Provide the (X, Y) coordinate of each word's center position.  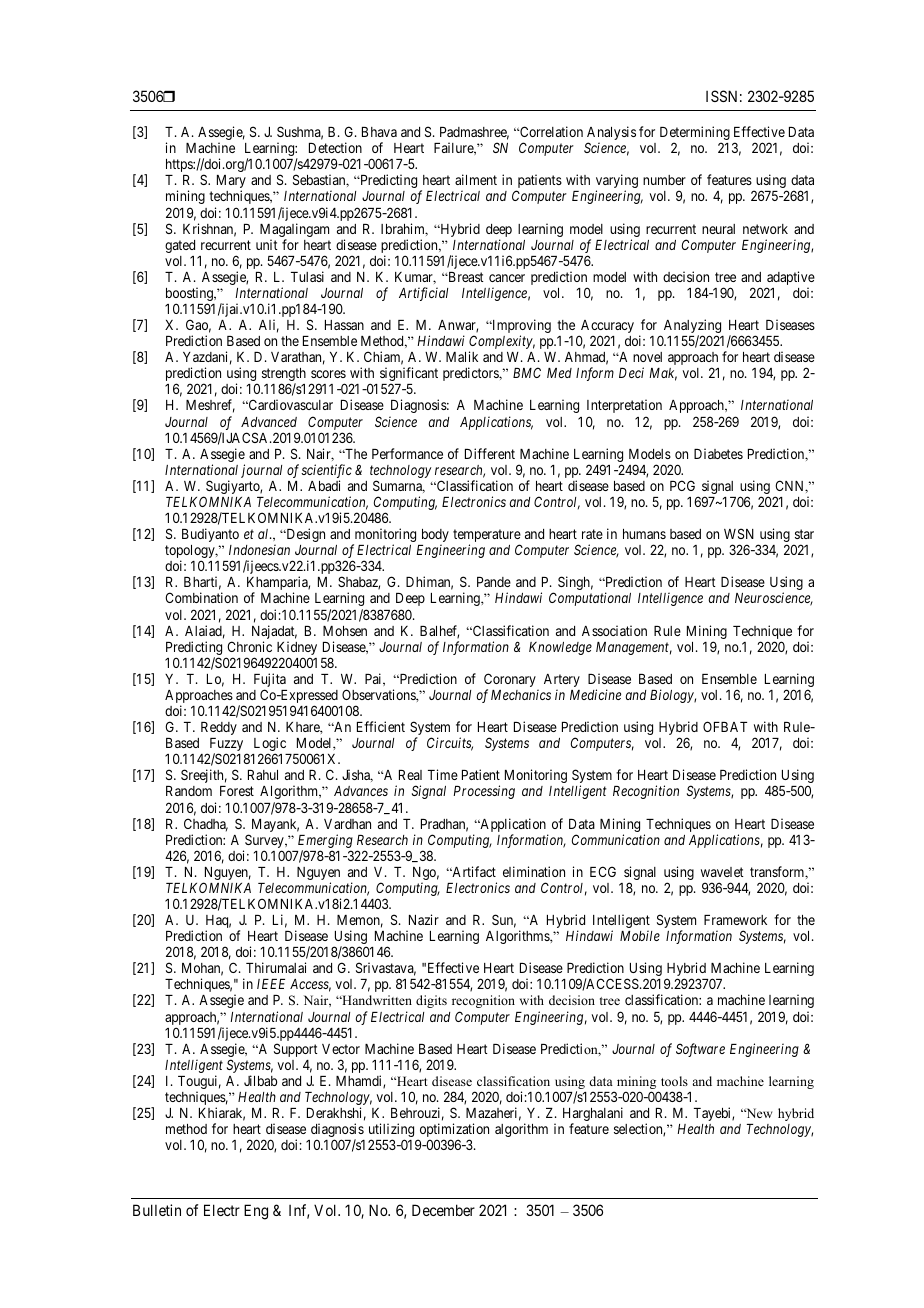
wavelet (722, 872)
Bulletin (157, 1210)
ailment (476, 179)
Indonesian (259, 549)
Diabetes (718, 453)
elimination (534, 871)
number (664, 180)
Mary (231, 183)
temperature (487, 537)
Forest (237, 791)
